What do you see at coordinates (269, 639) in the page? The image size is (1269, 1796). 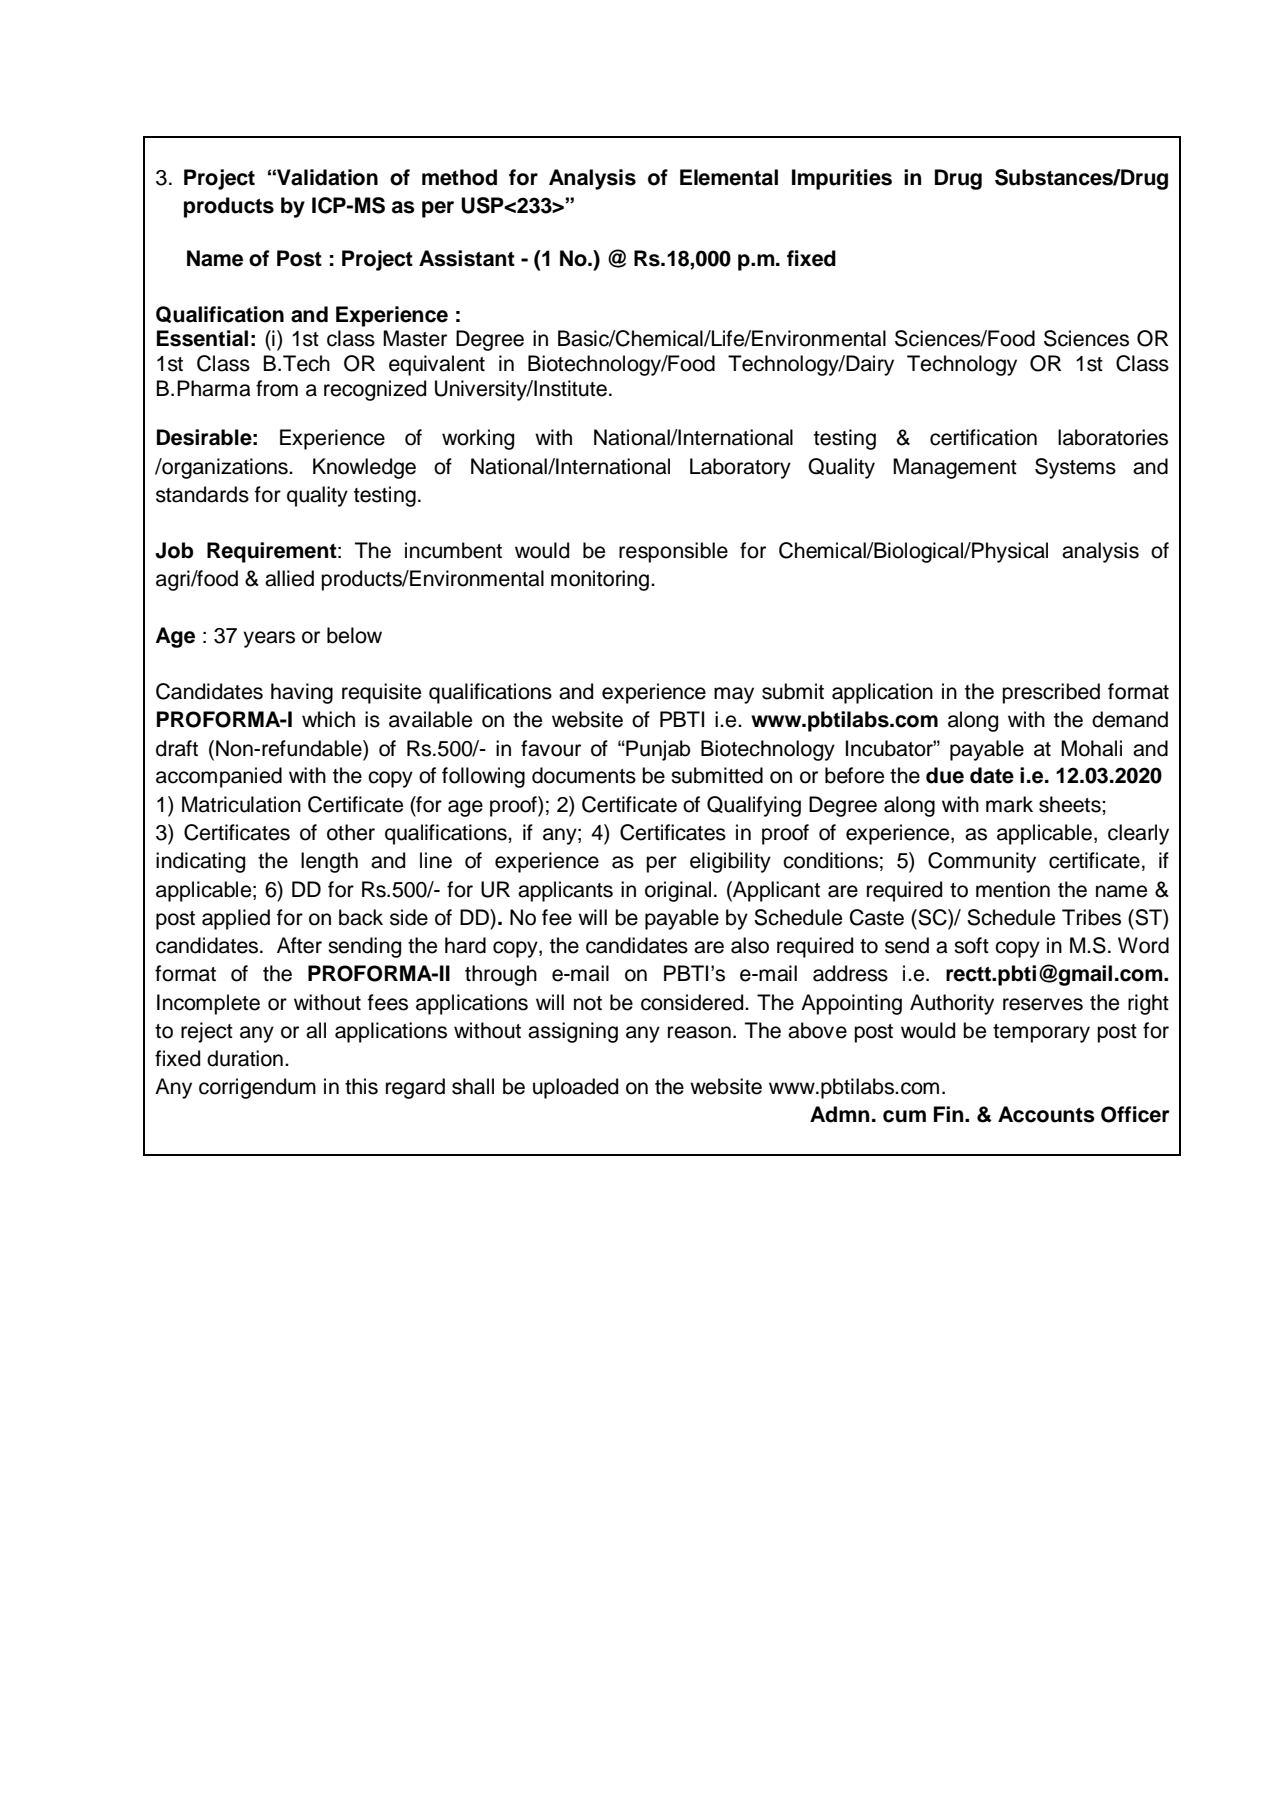 I see `years` at bounding box center [269, 639].
